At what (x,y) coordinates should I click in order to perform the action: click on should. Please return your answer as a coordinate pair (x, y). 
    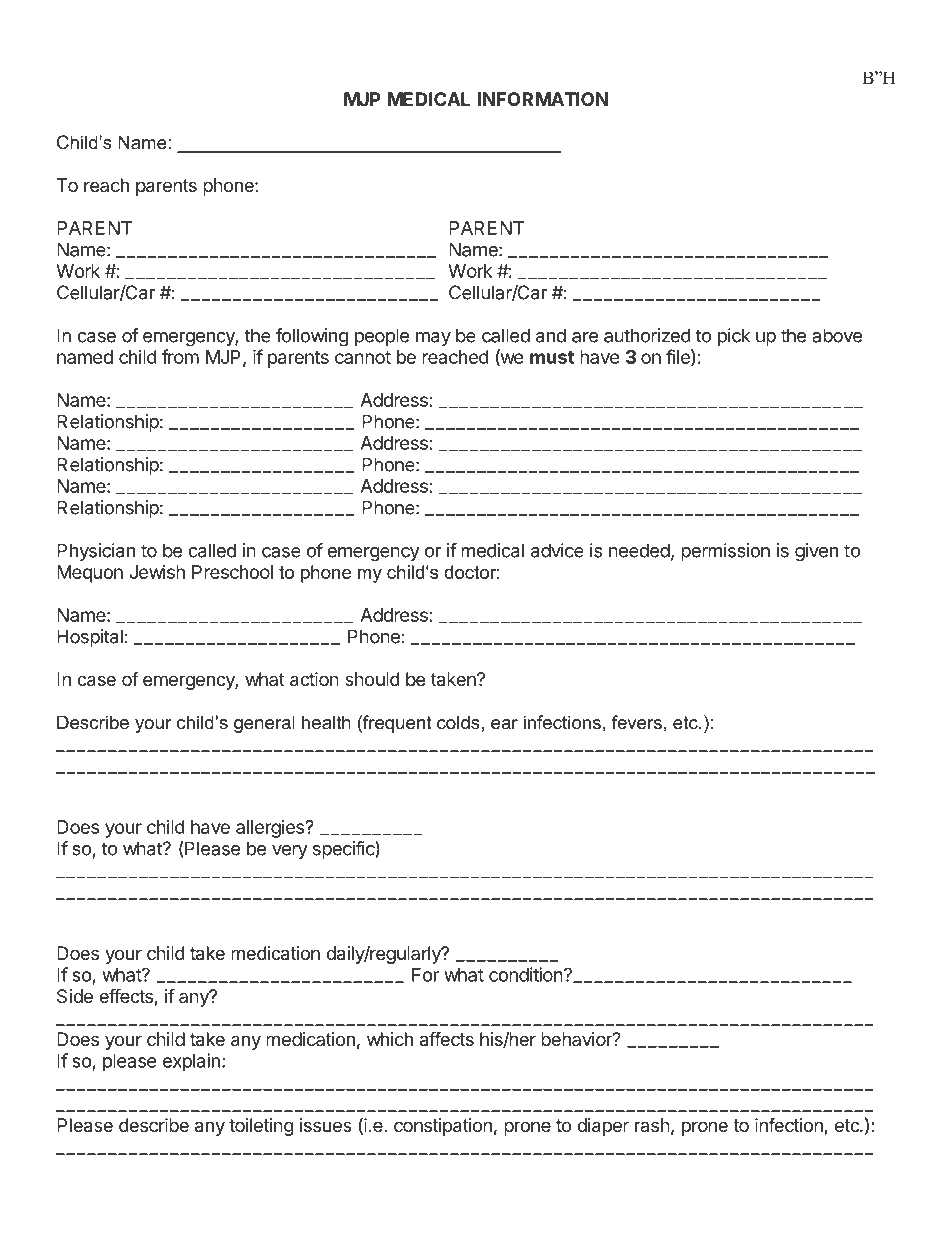
    Looking at the image, I should click on (372, 679).
